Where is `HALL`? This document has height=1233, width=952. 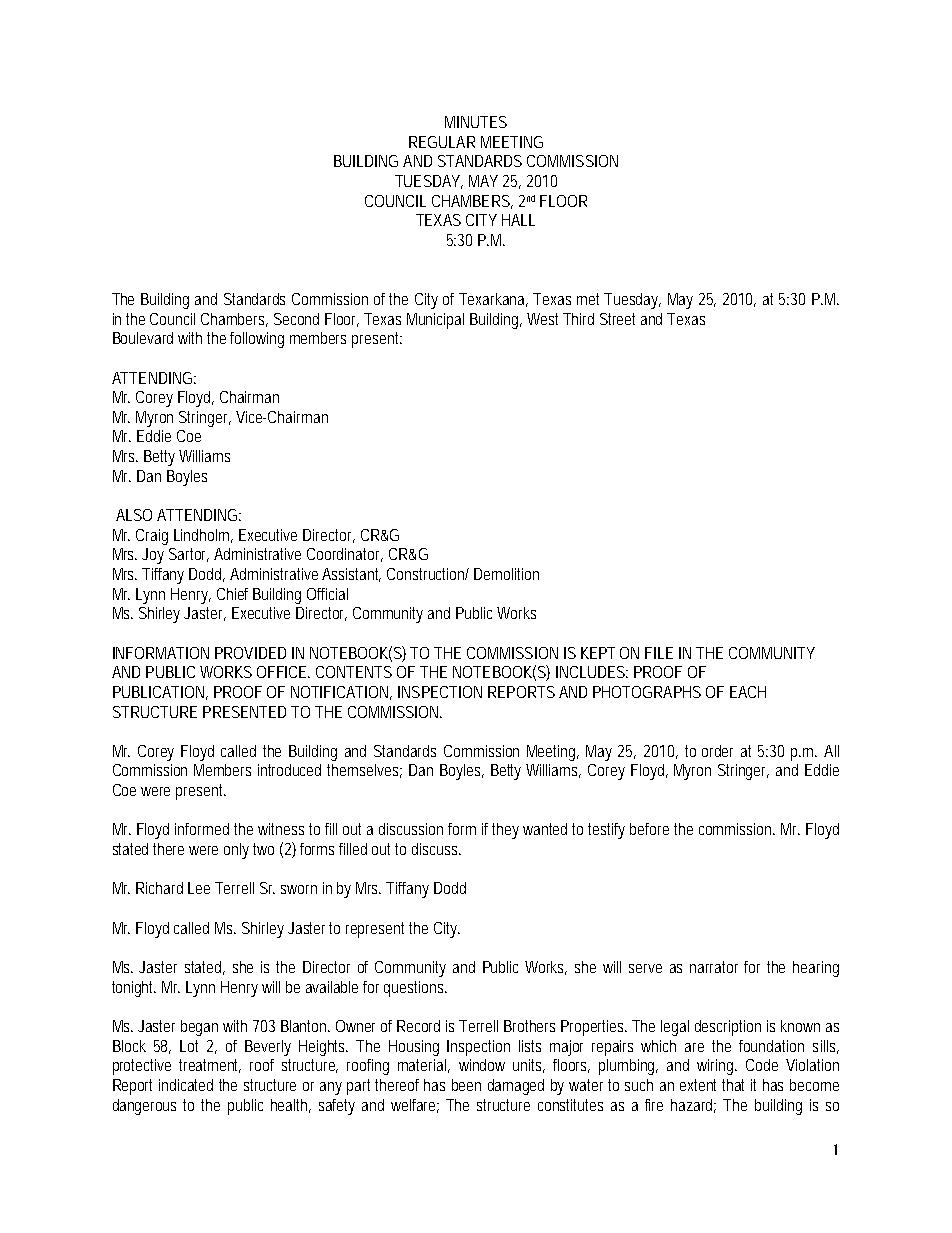 HALL is located at coordinates (518, 220).
